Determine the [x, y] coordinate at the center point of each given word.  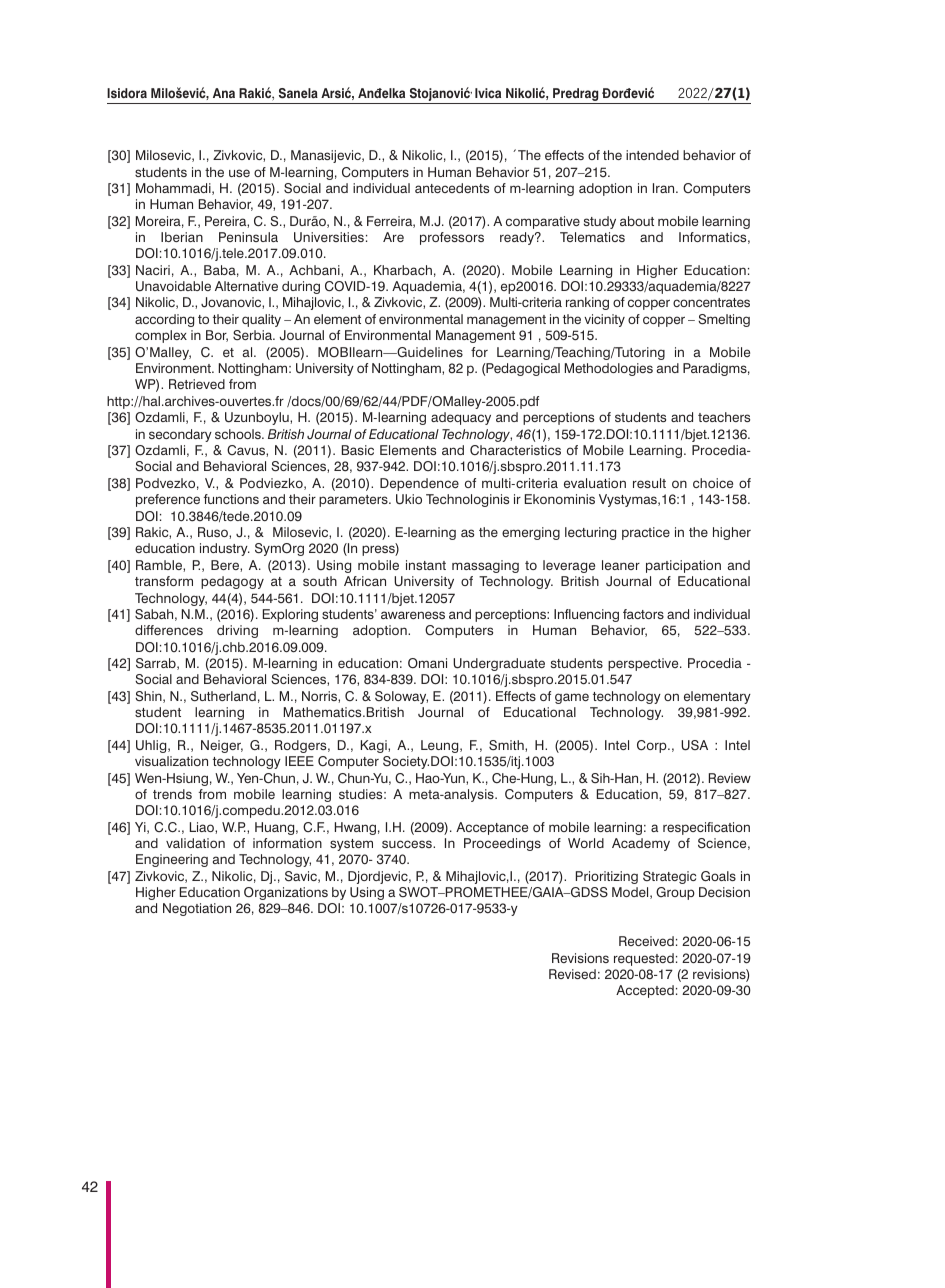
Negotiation [197, 909]
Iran [665, 188]
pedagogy [232, 582]
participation [683, 566]
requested [644, 959]
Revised [572, 974]
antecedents [452, 188]
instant [426, 565]
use [239, 173]
